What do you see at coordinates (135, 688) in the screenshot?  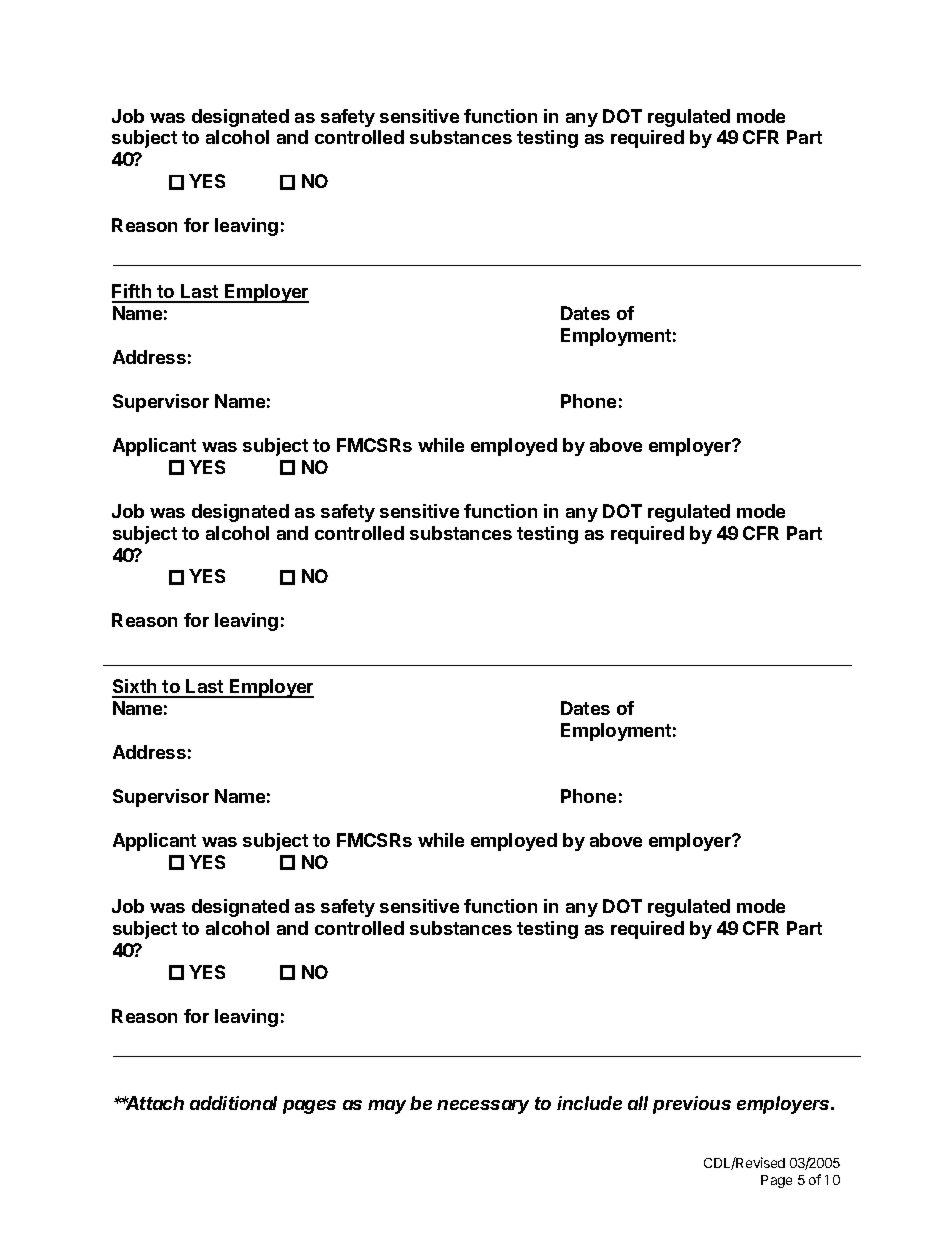 I see `Sixth` at bounding box center [135, 688].
